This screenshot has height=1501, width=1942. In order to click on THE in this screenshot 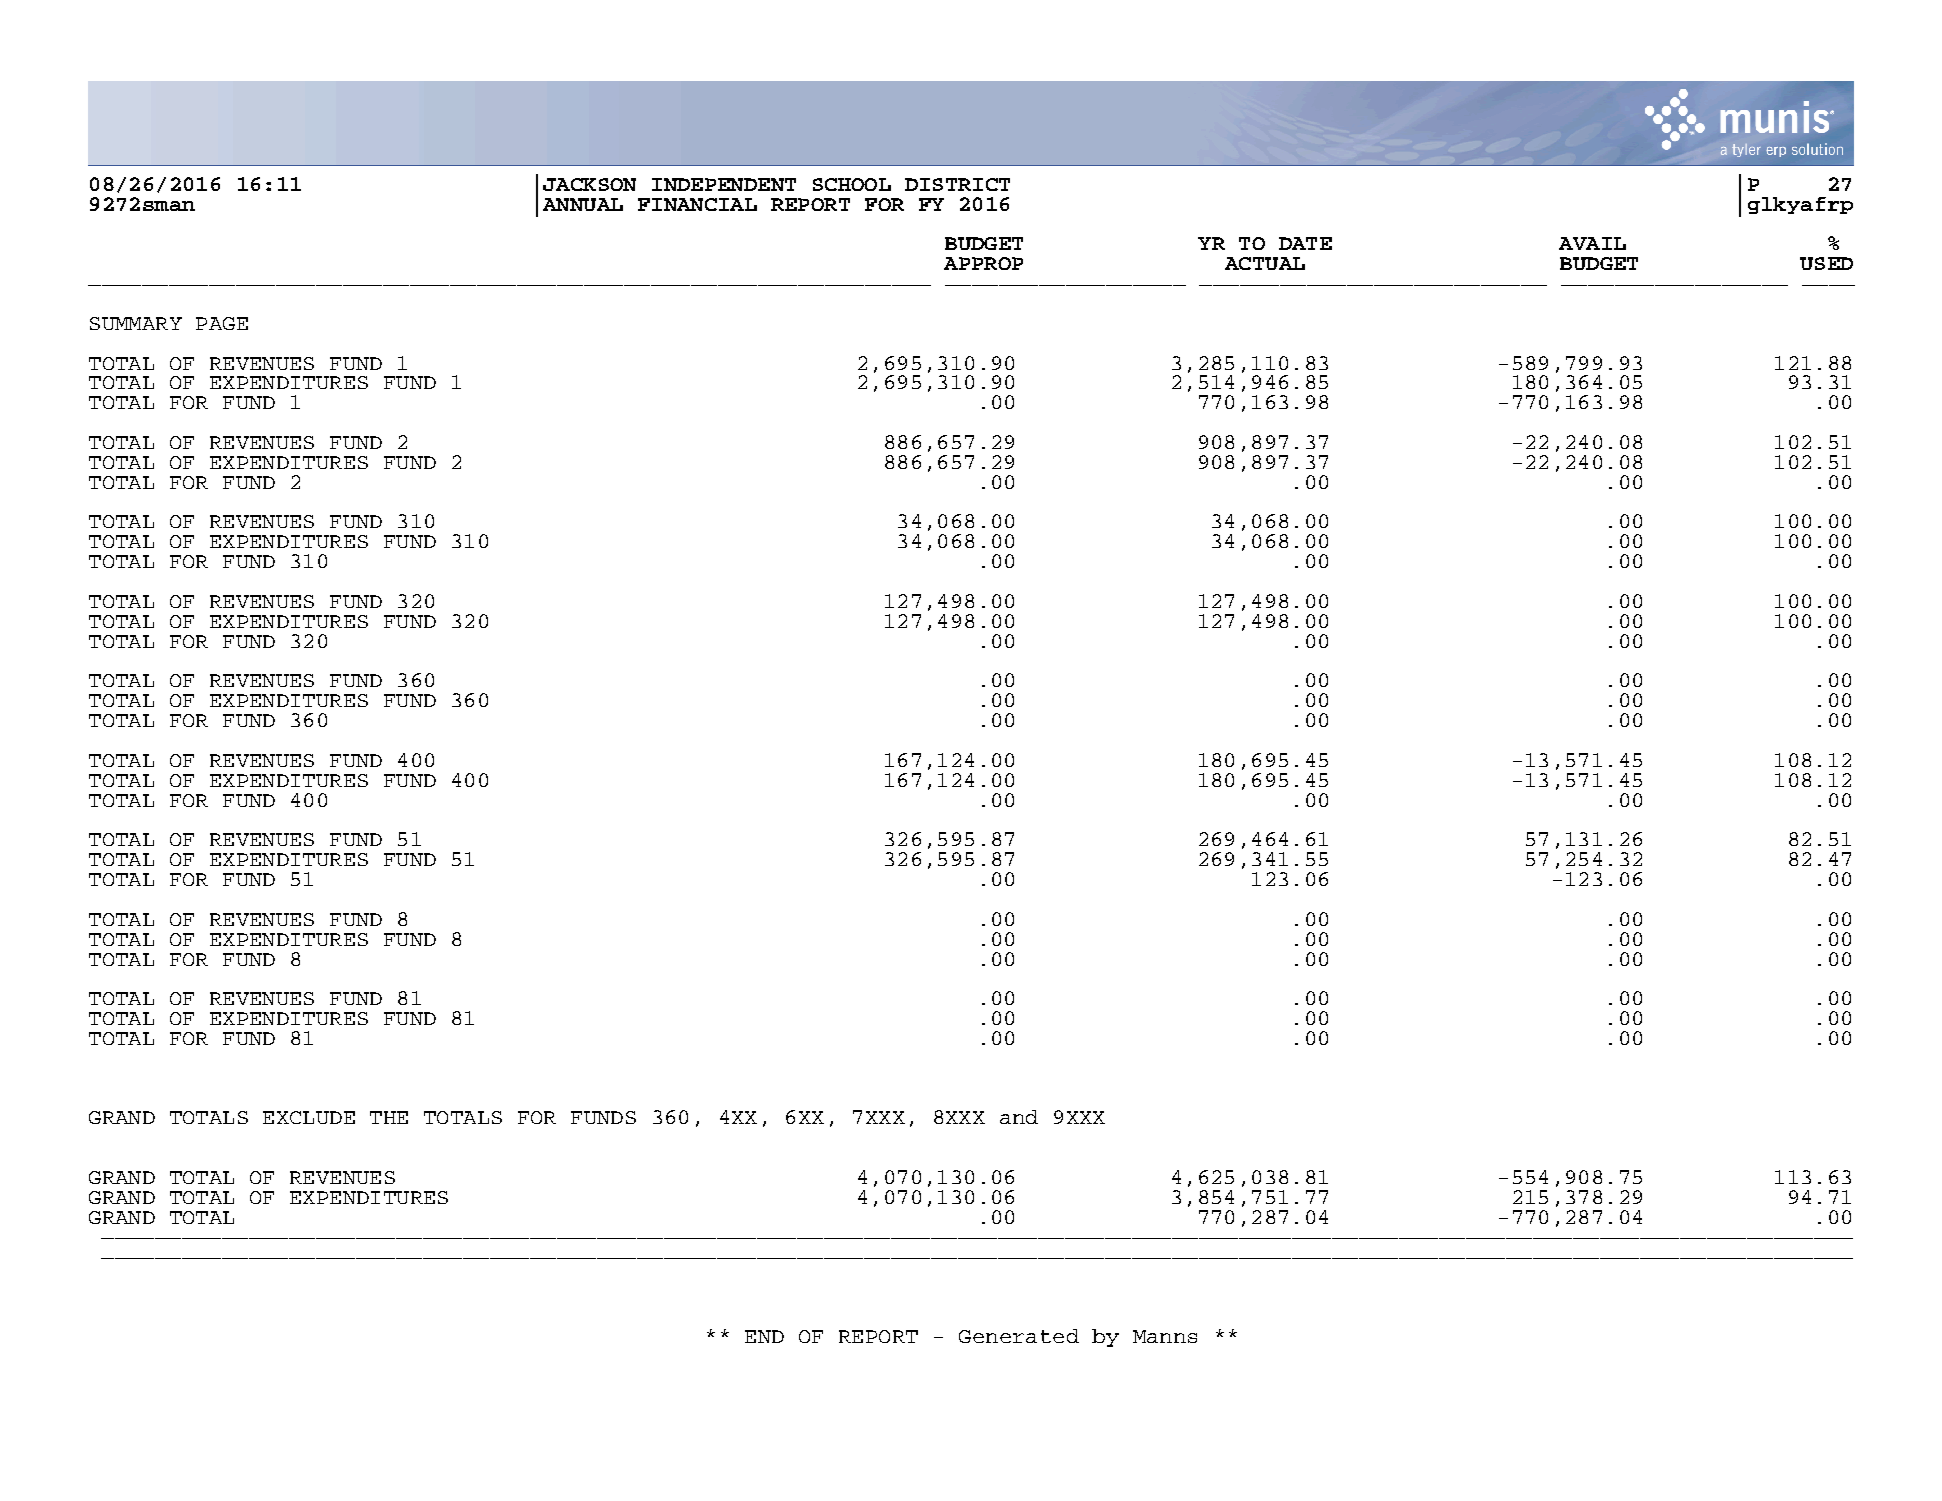, I will do `click(389, 1117)`.
